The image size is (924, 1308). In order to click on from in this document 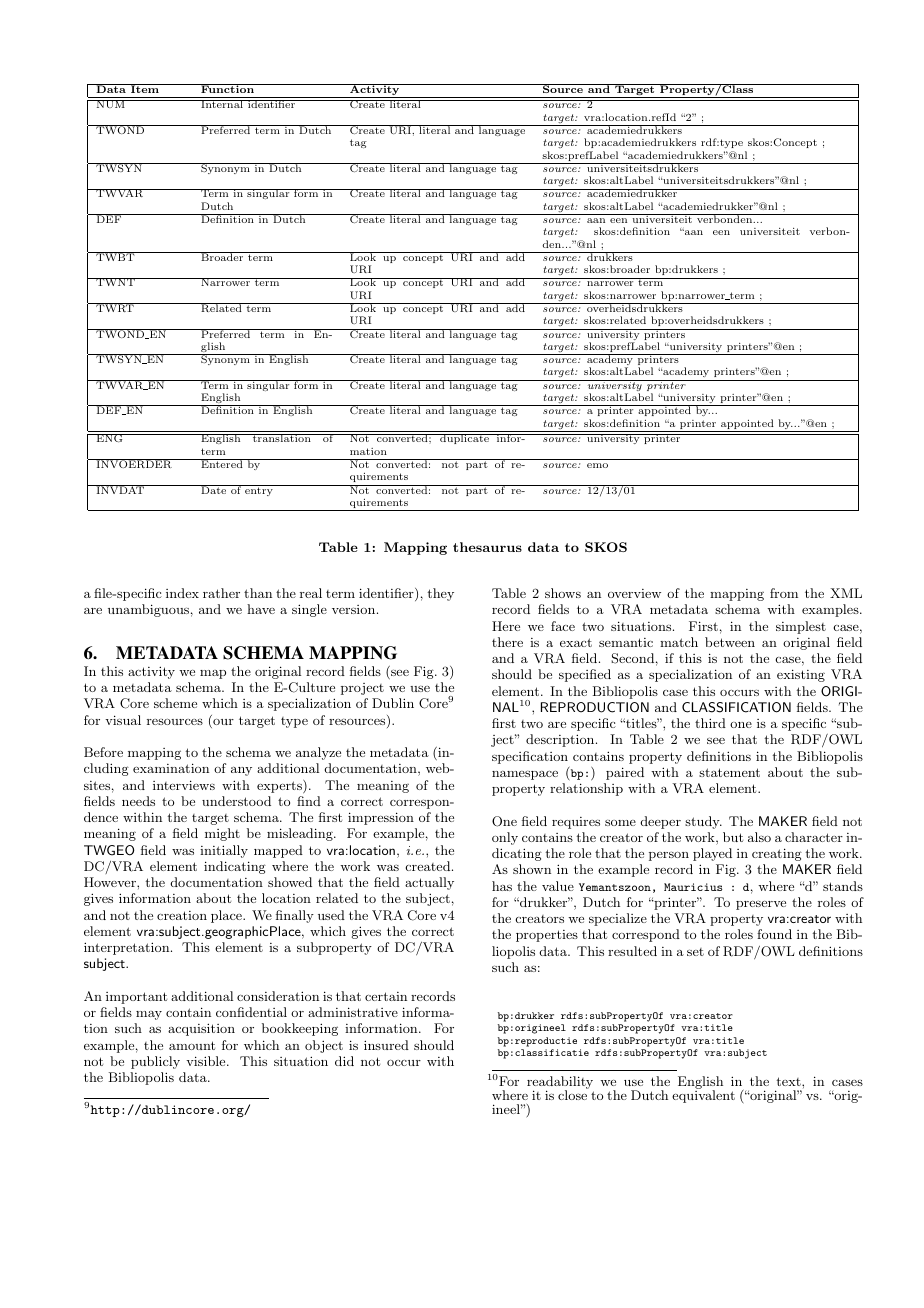, I will do `click(784, 593)`.
